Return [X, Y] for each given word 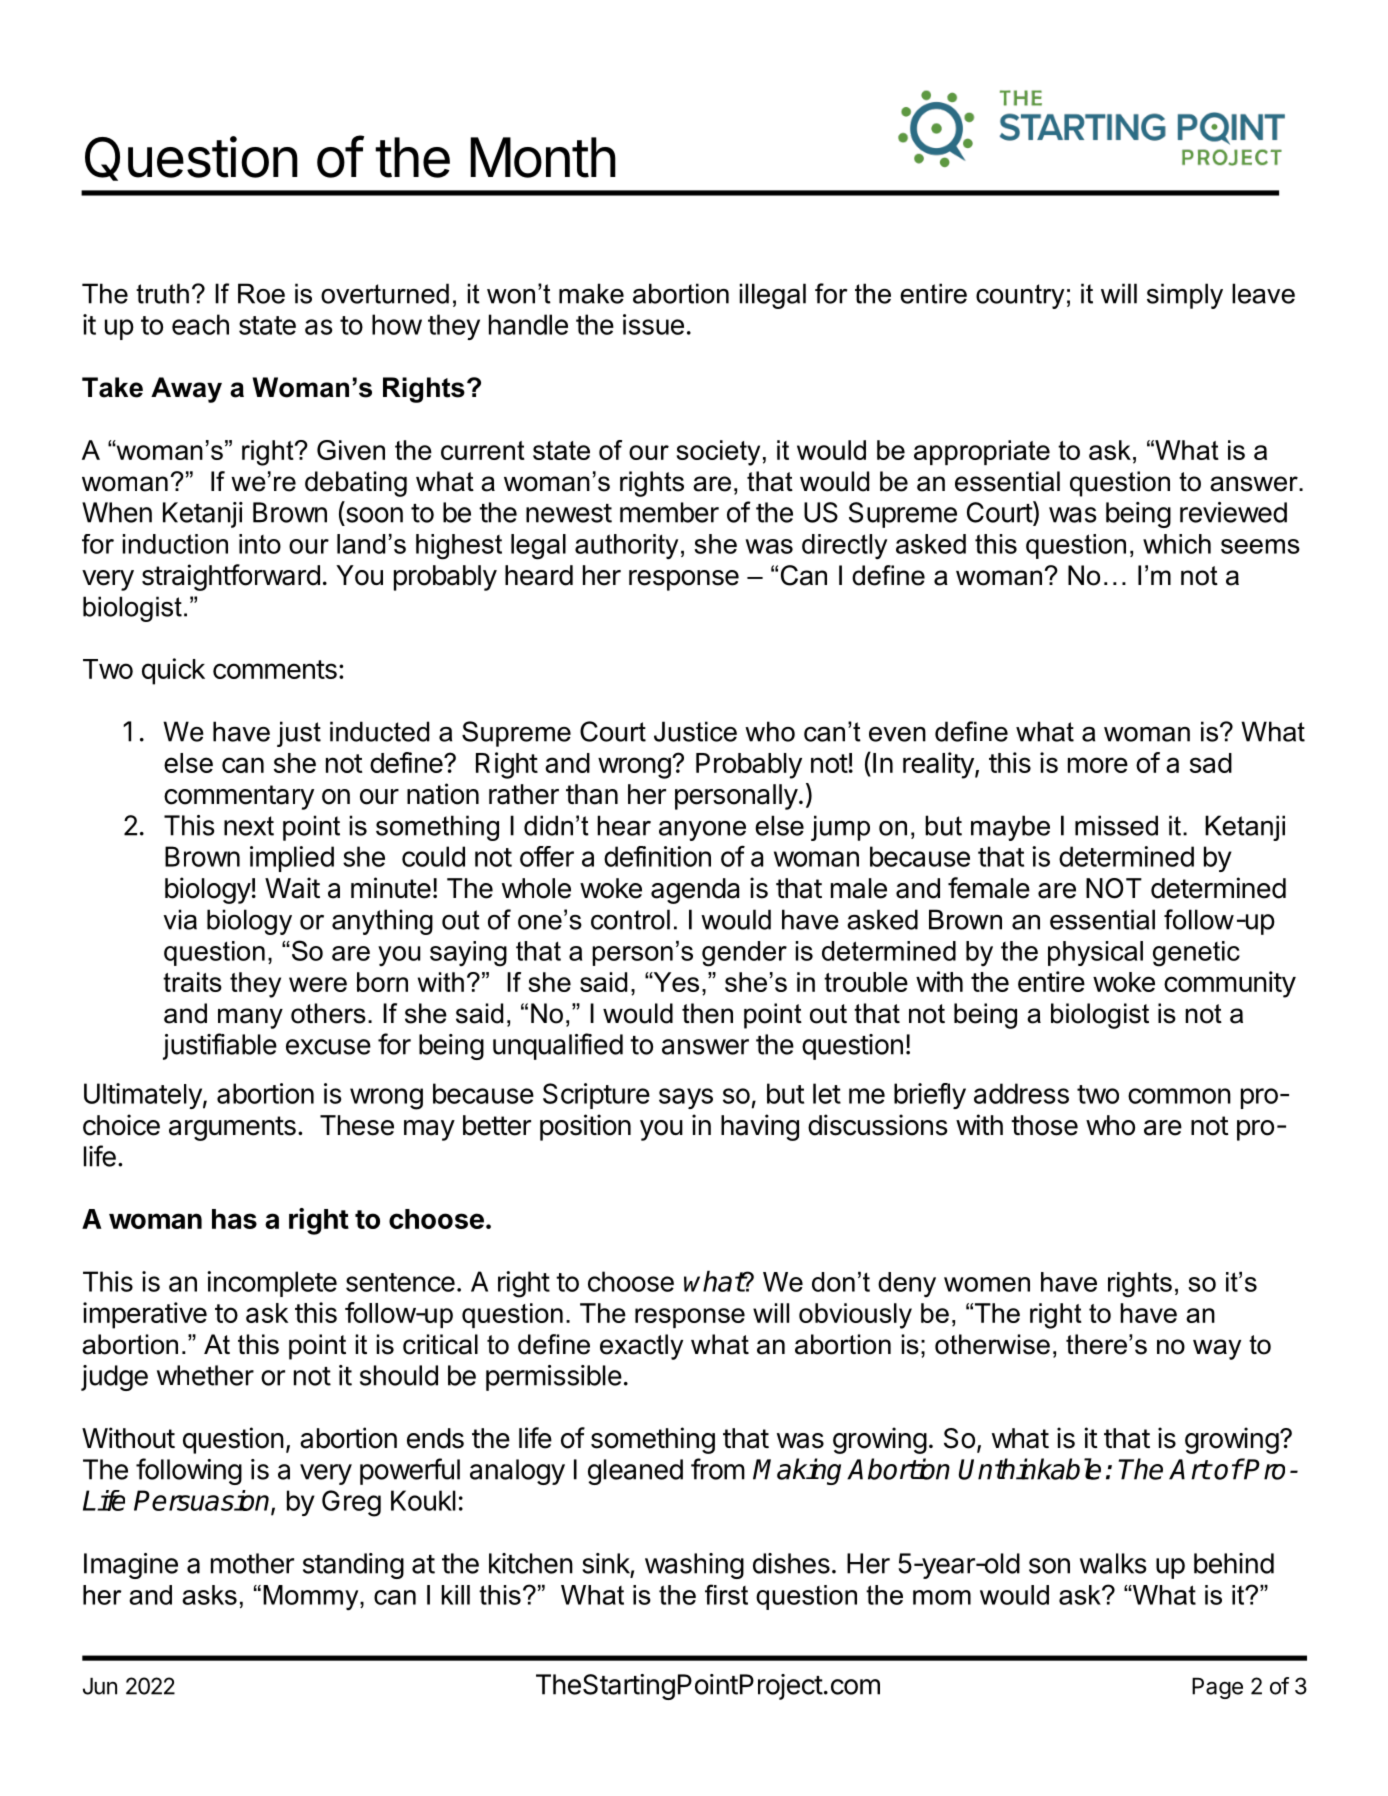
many [250, 1018]
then [707, 1013]
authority [626, 547]
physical [1095, 953]
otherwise [992, 1344]
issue [653, 324]
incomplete [272, 1284]
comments [275, 669]
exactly [641, 1347]
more [1098, 765]
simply [1185, 296]
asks [209, 1595]
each [200, 324]
